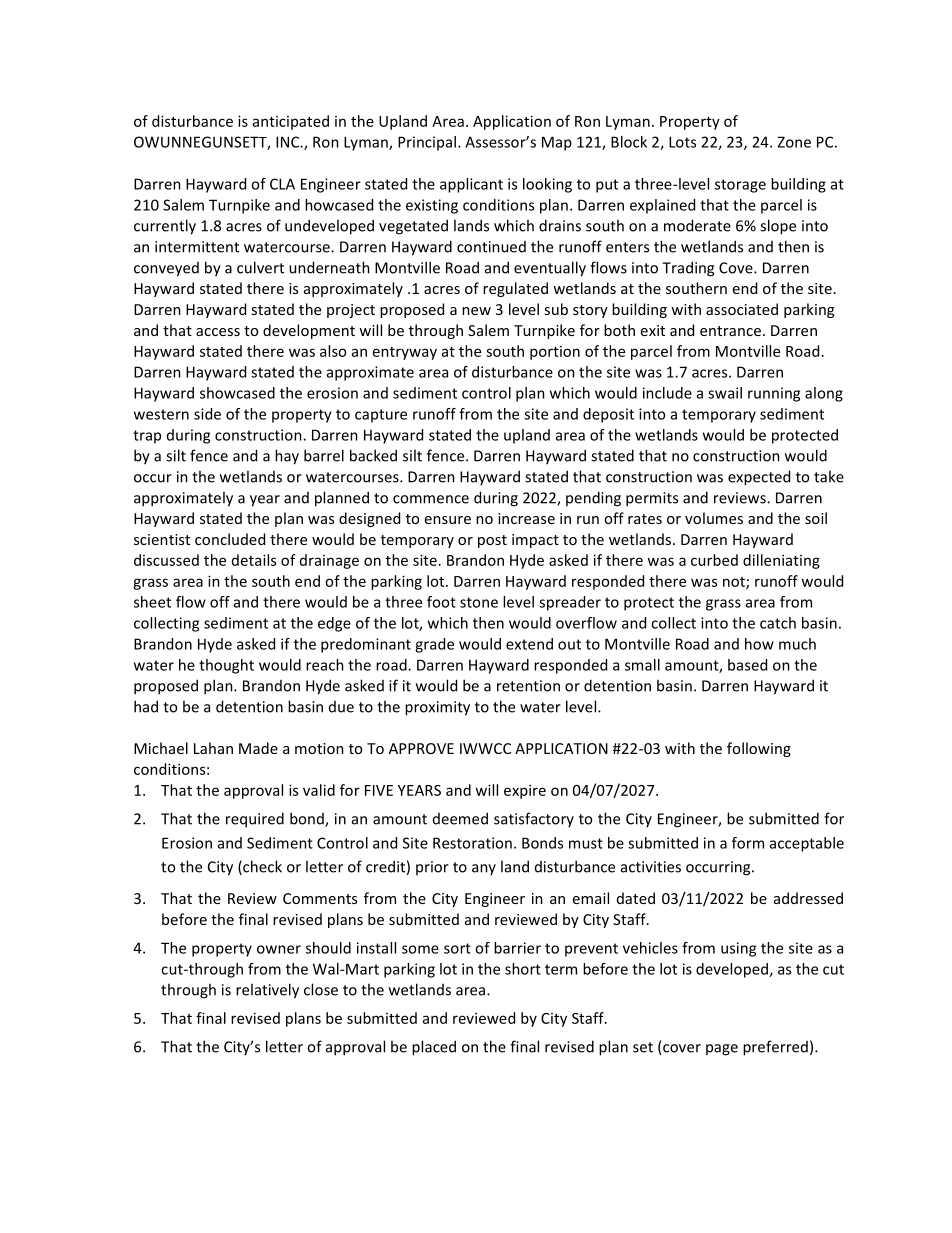 The width and height of the screenshot is (952, 1233). I want to click on deemed, so click(460, 818).
